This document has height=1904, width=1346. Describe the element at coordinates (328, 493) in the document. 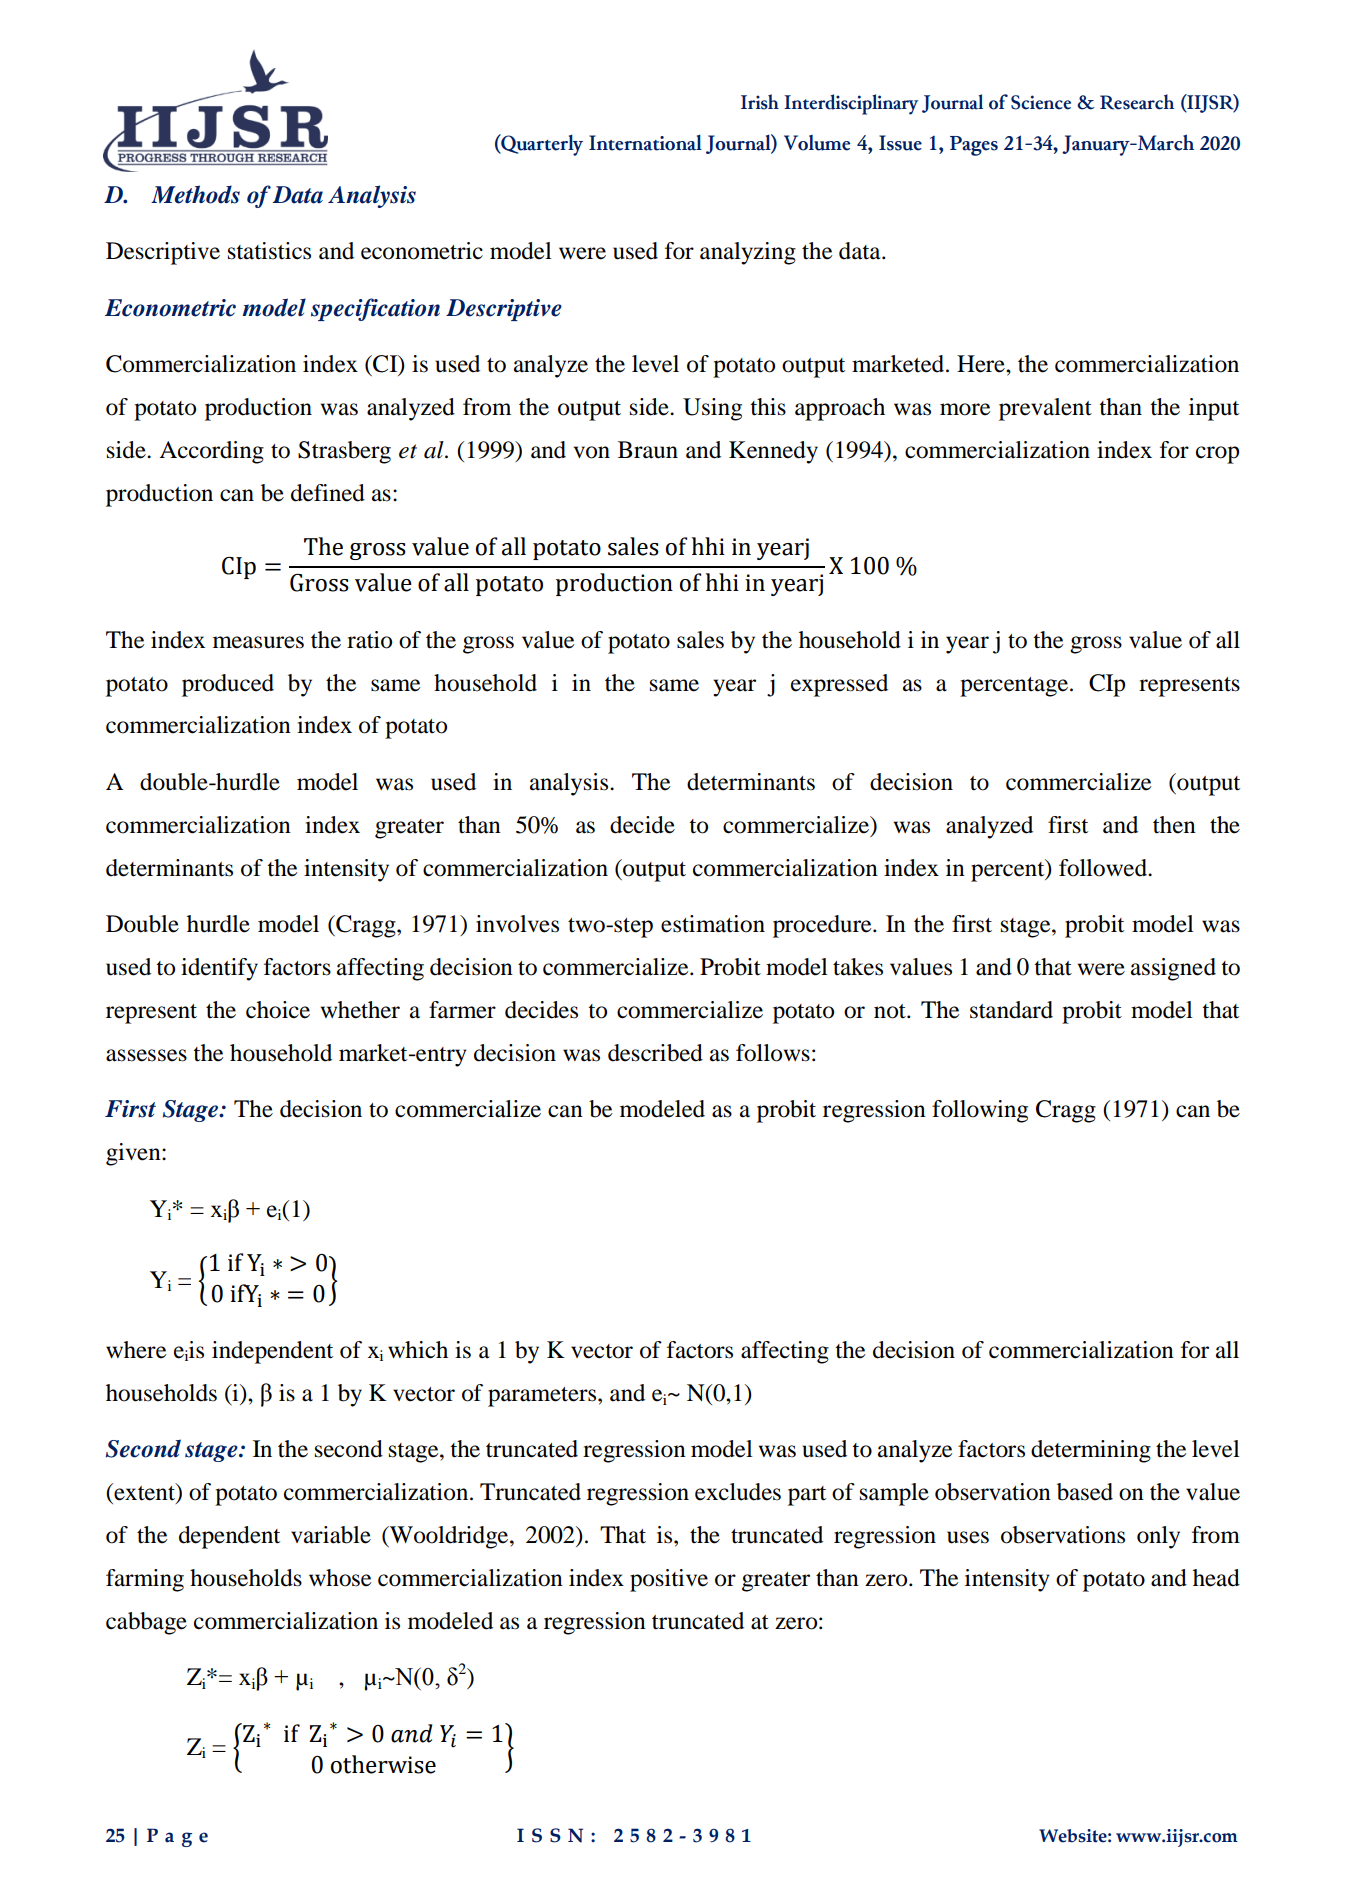

I see `defined` at that location.
